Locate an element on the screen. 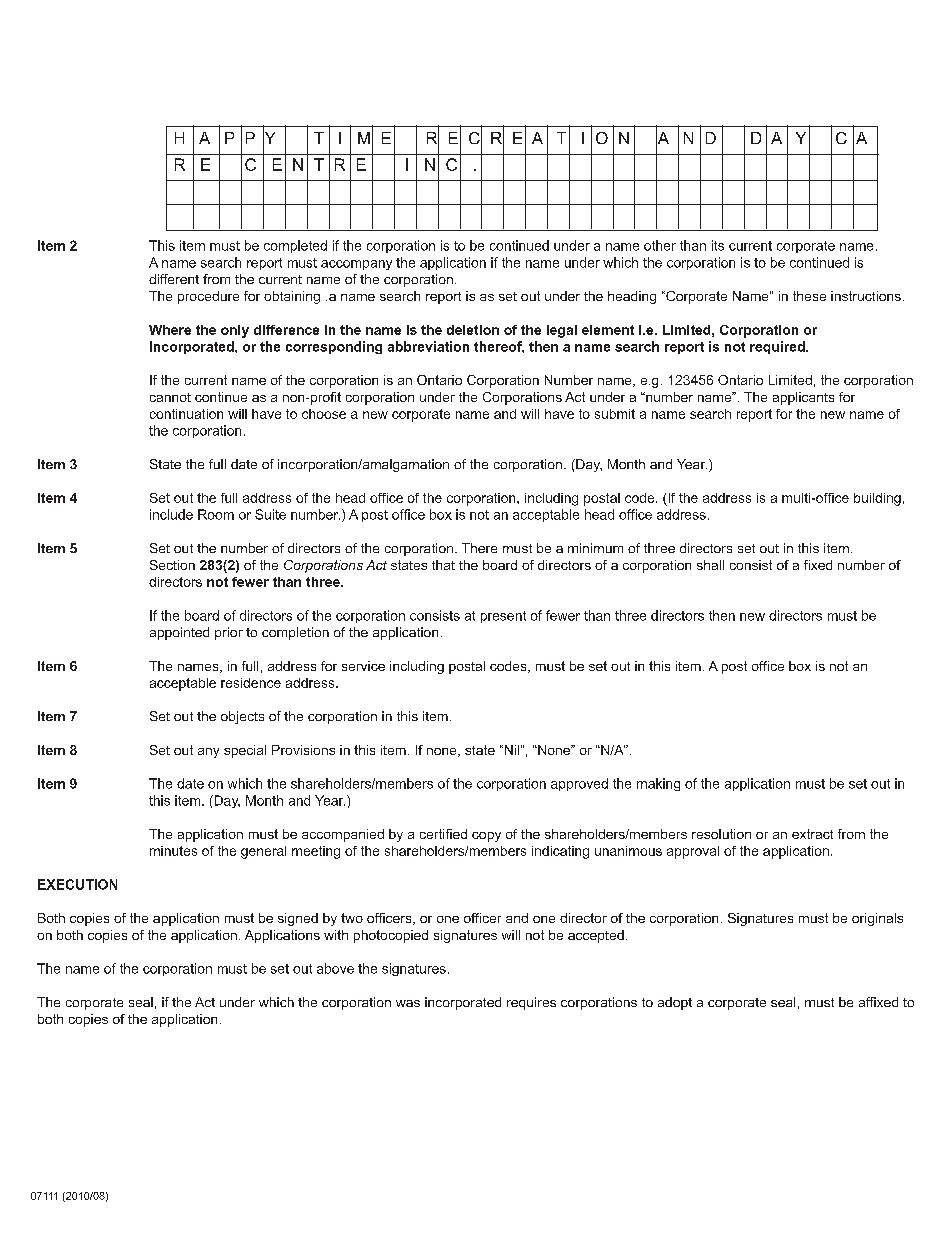  shall is located at coordinates (710, 565).
